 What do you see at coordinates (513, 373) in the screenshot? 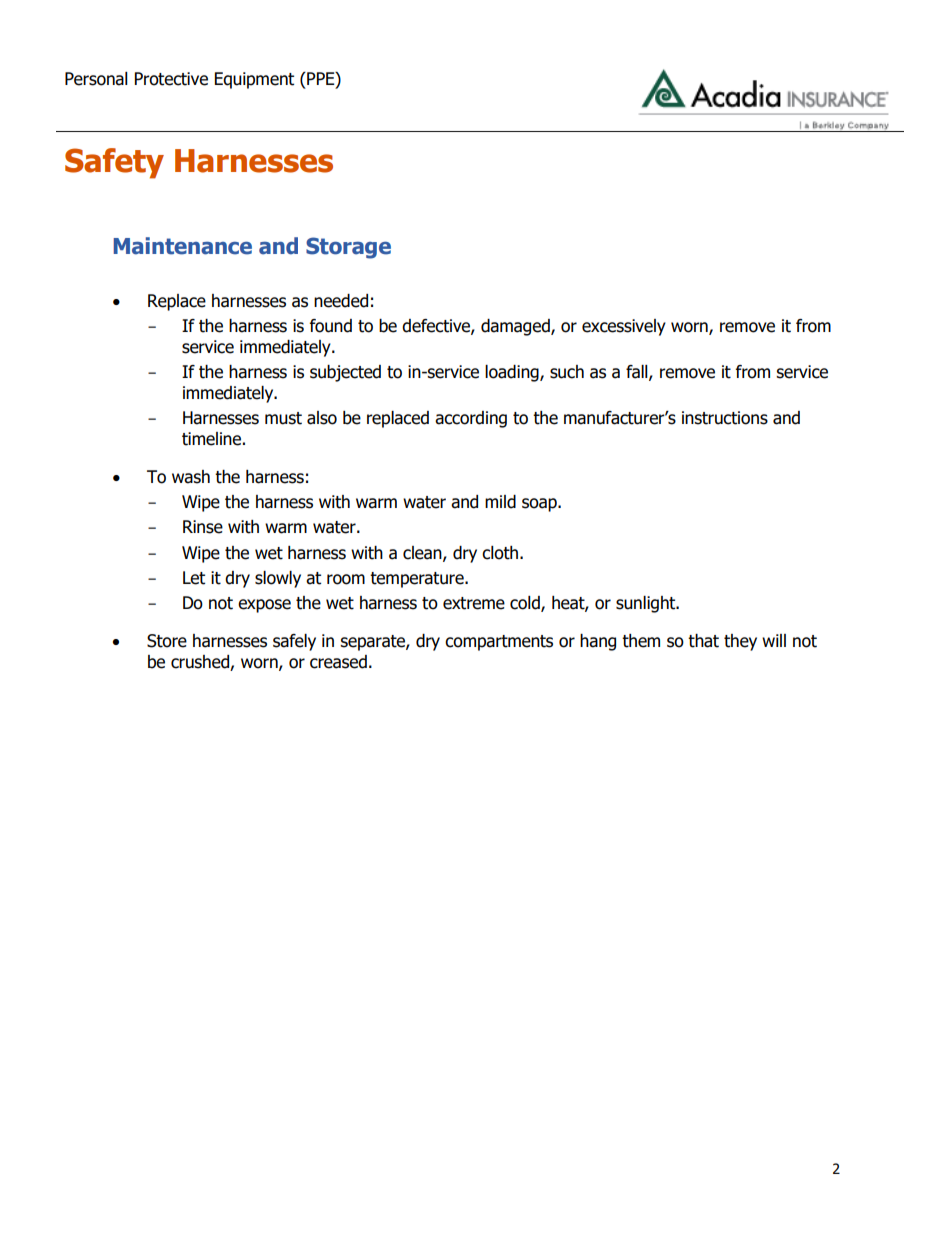
I see `loading` at bounding box center [513, 373].
